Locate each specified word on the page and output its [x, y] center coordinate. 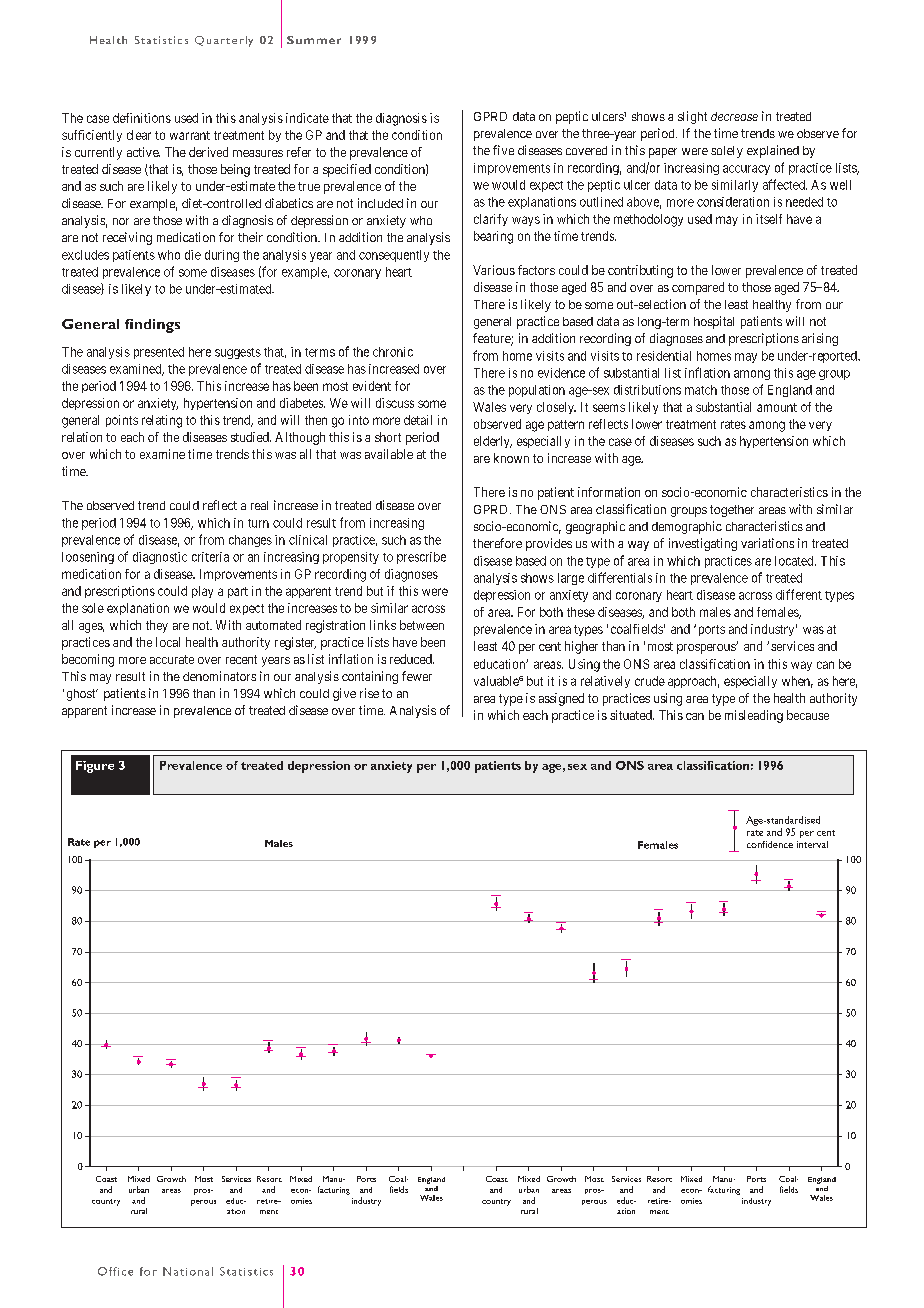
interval [812, 844]
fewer [417, 676]
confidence [770, 844]
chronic [393, 352]
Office [115, 1271]
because [808, 715]
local [168, 642]
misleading [754, 716]
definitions [142, 118]
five [503, 150]
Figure [95, 767]
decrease [734, 116]
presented [159, 353]
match [701, 390]
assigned [561, 699]
